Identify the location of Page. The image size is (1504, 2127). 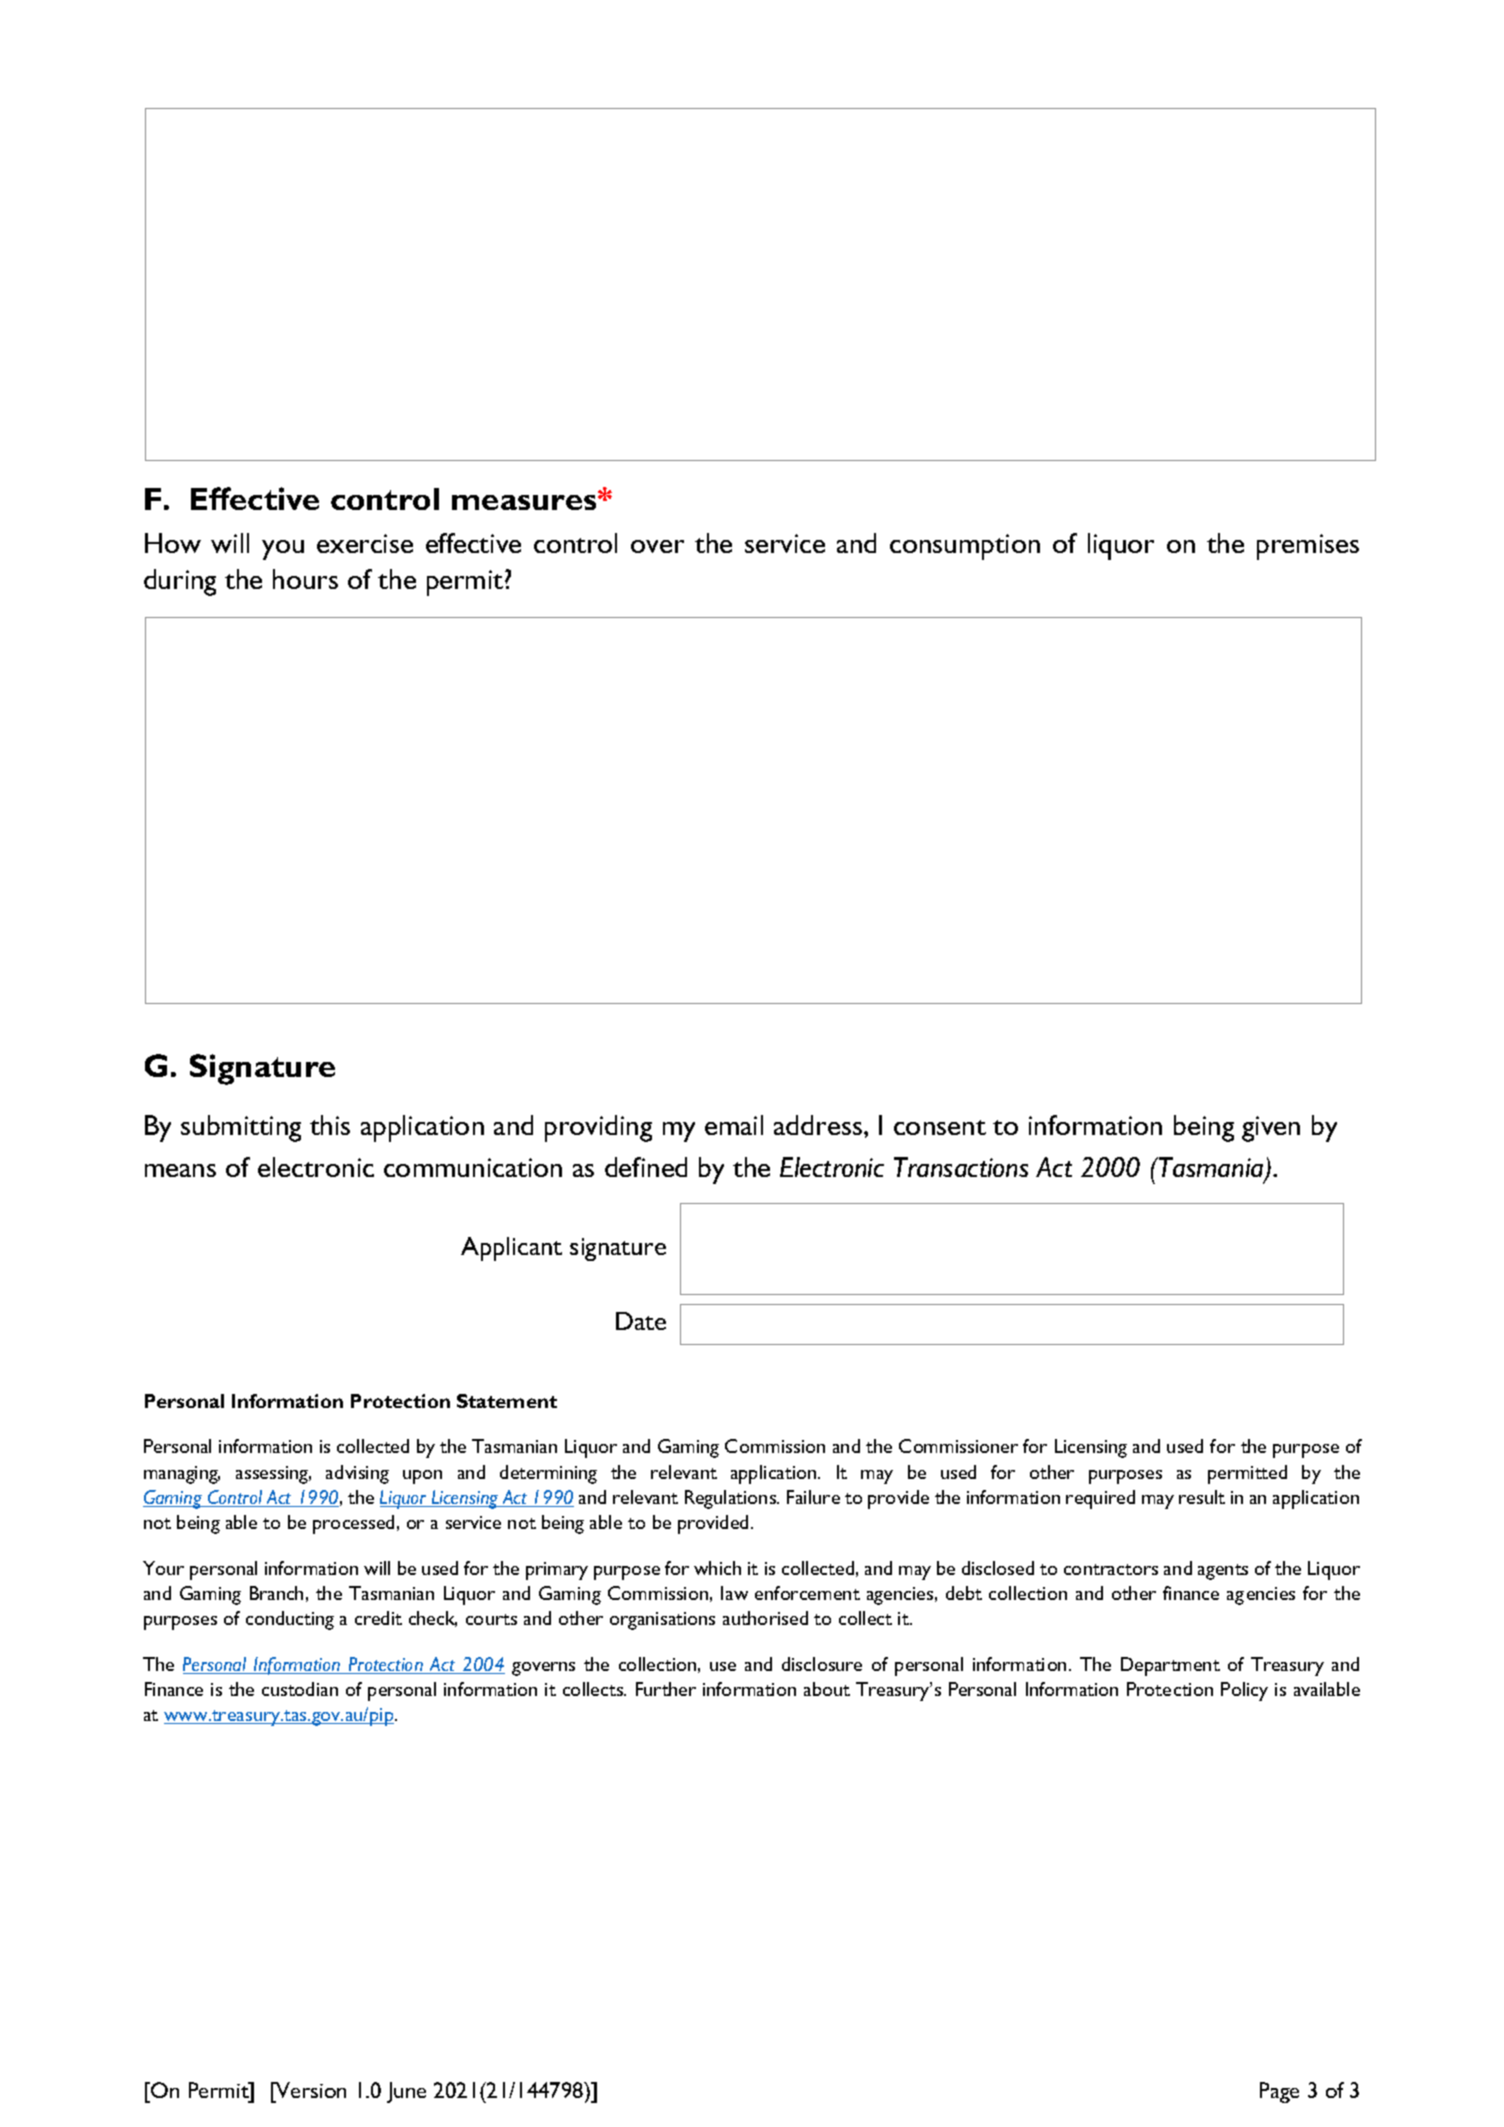
(1279, 2092).
